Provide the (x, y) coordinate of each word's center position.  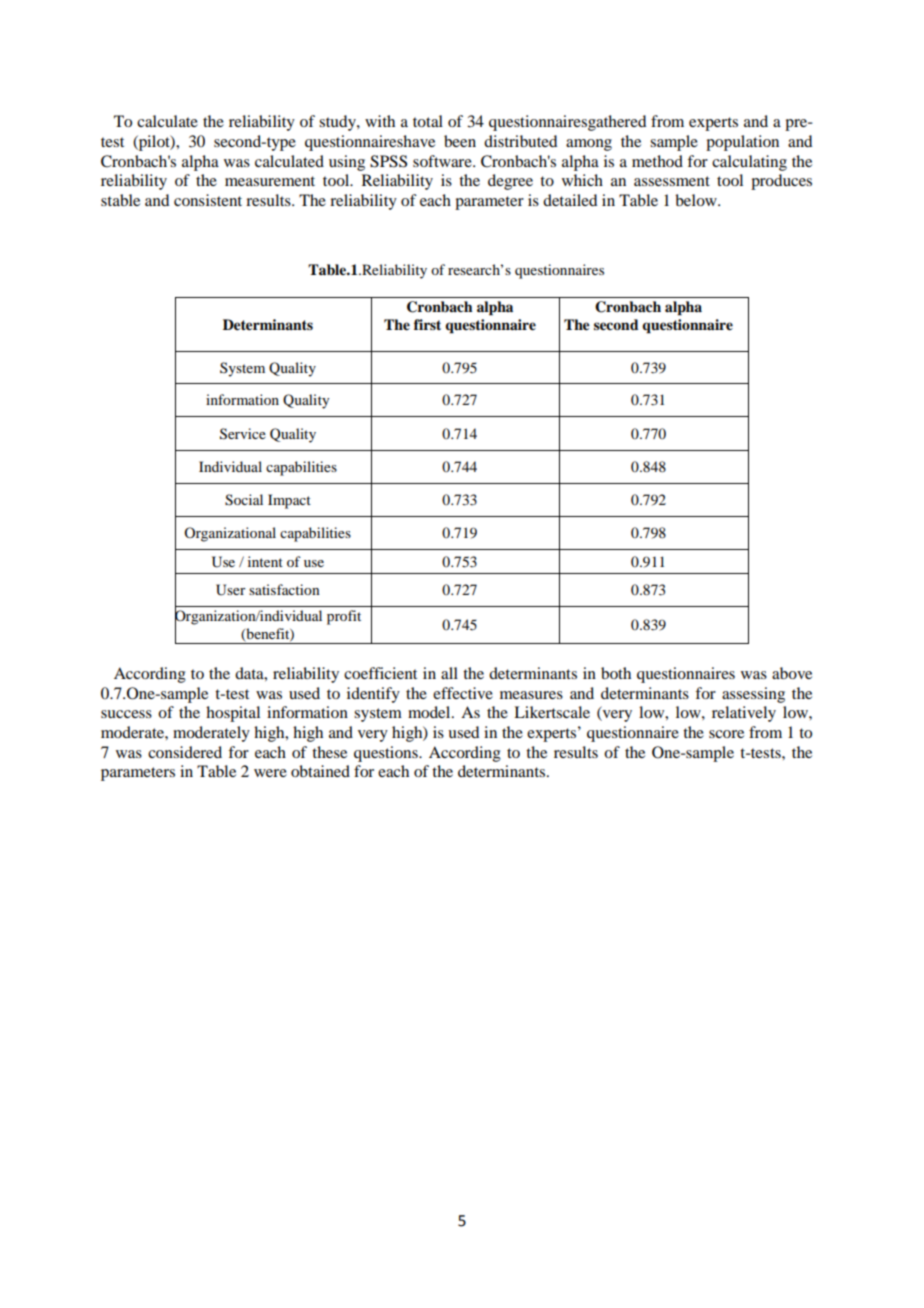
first (427, 324)
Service (243, 434)
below (697, 200)
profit (344, 617)
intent (265, 561)
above (792, 673)
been (460, 141)
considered (185, 752)
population (742, 143)
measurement (270, 181)
